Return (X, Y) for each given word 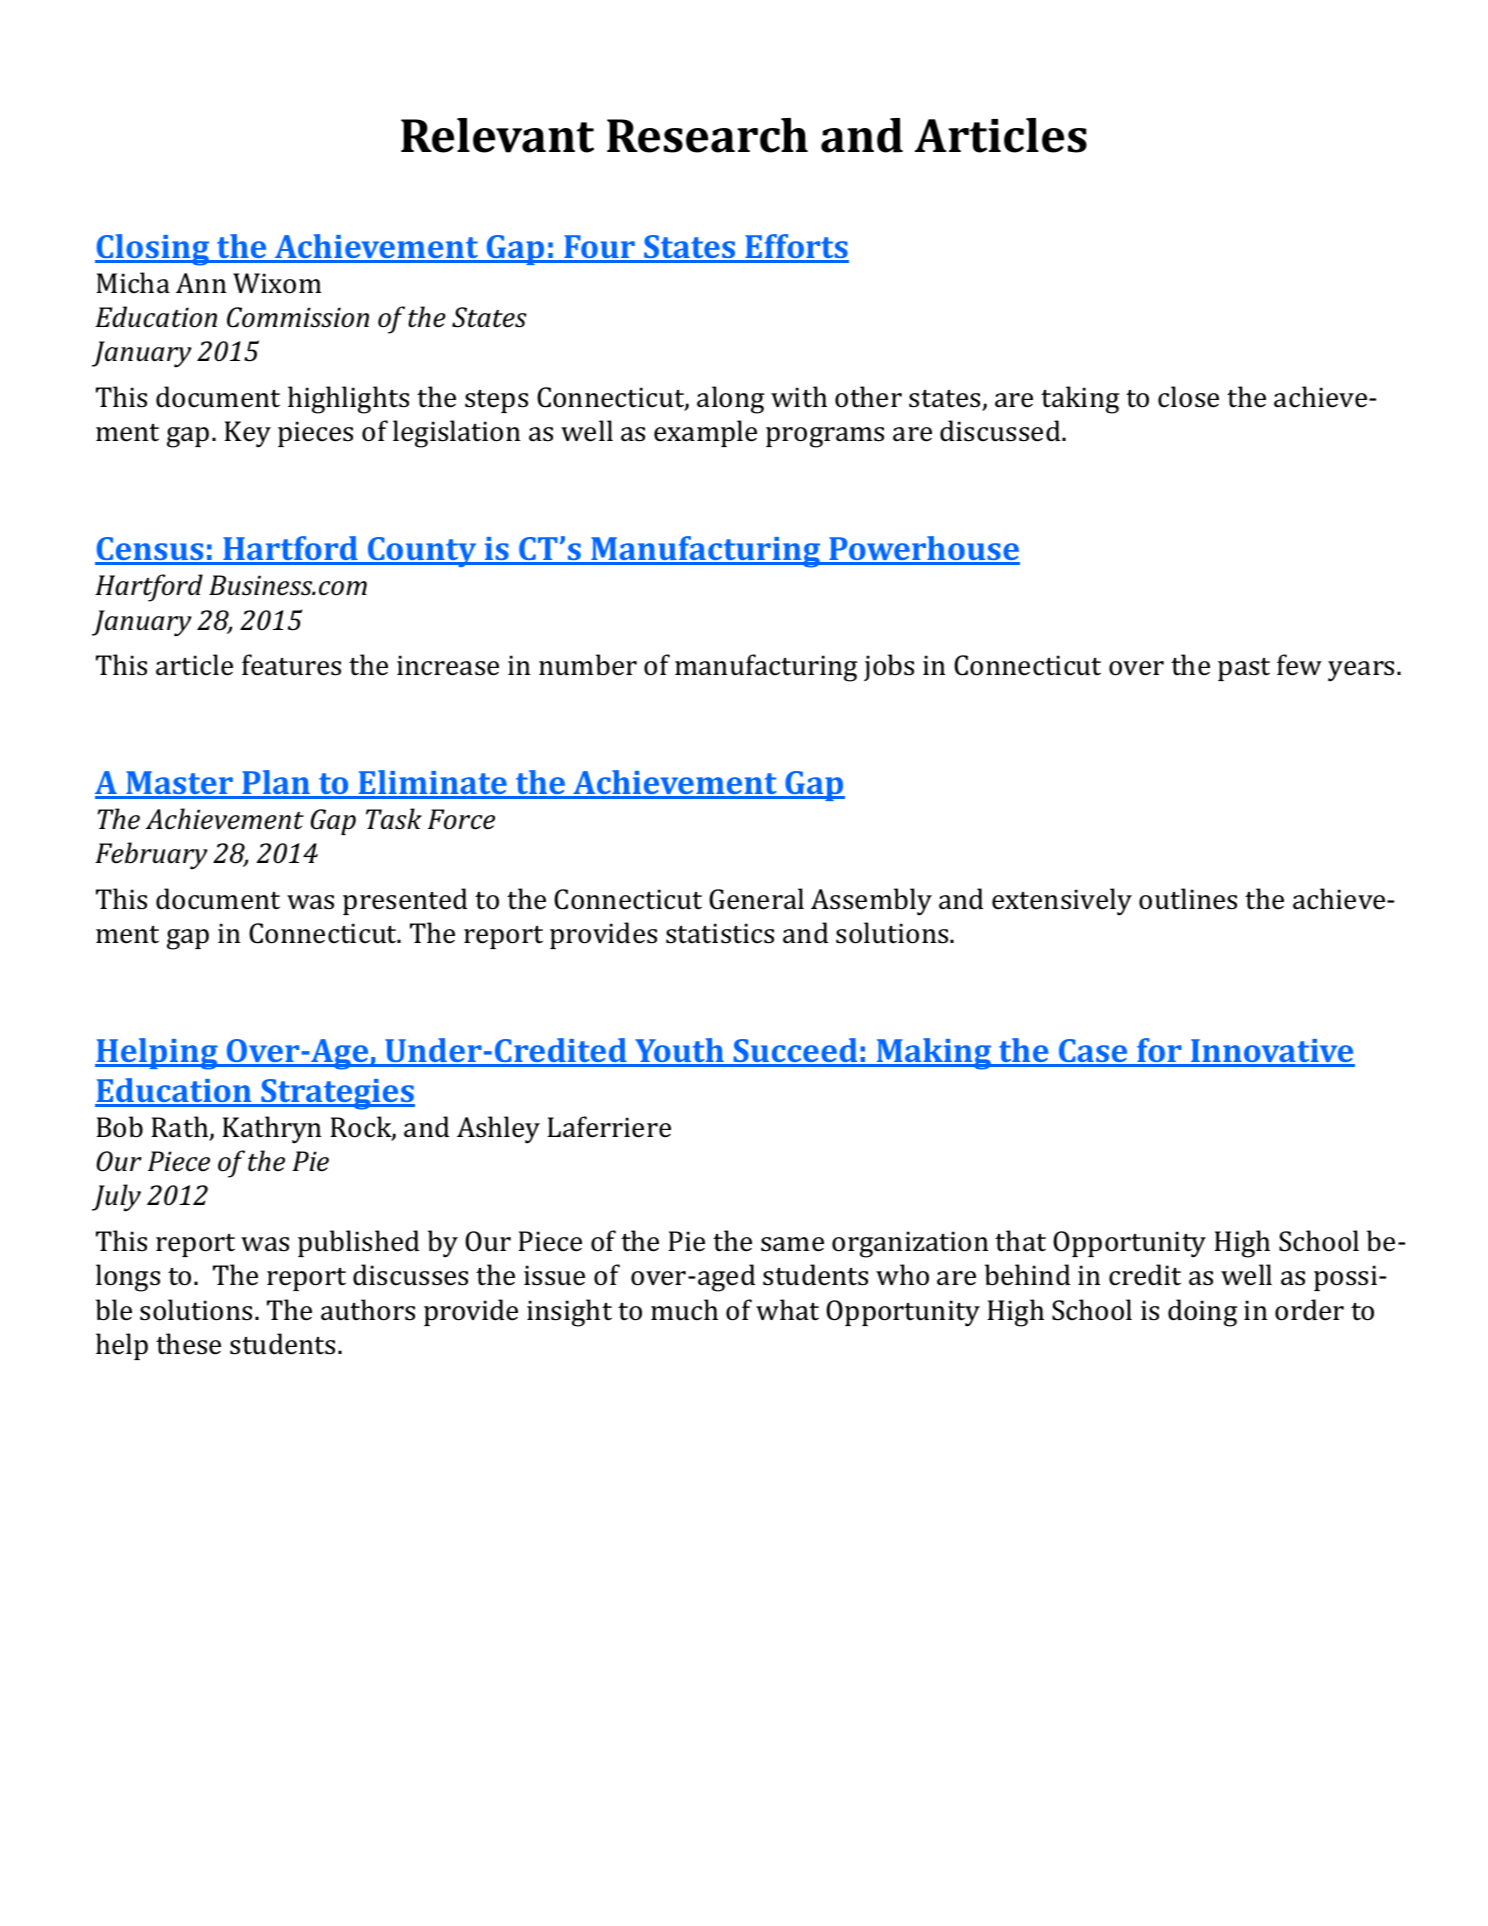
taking (1080, 400)
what (787, 1310)
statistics (720, 933)
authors (368, 1310)
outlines (1188, 899)
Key (247, 434)
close (1188, 397)
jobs (889, 667)
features (291, 665)
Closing (153, 250)
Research (707, 135)
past (1244, 669)
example (705, 433)
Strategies (337, 1094)
